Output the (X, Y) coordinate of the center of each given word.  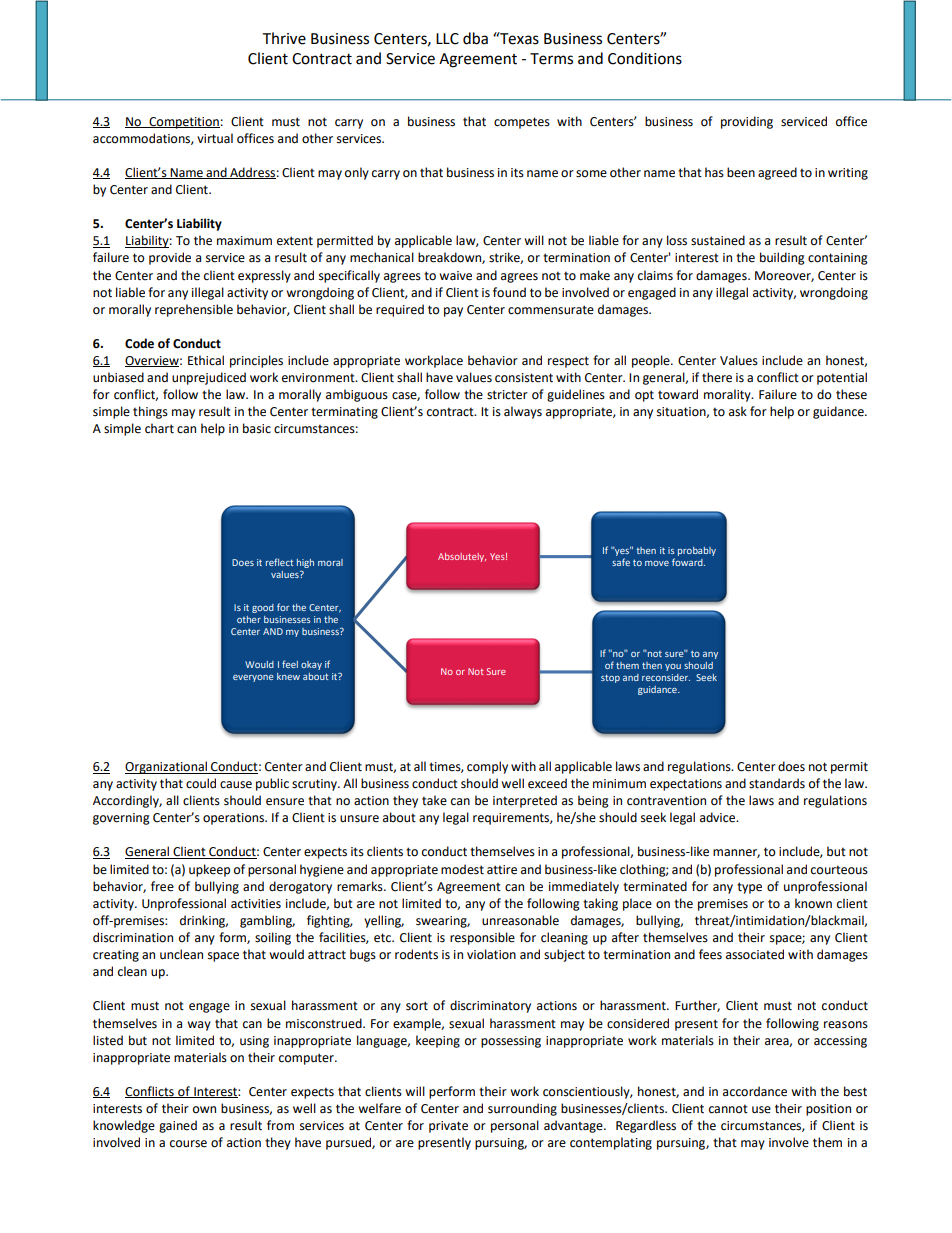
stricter (507, 395)
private (448, 1127)
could (201, 783)
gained (178, 1126)
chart (159, 428)
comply (487, 767)
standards (777, 783)
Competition (183, 123)
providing (747, 122)
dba (475, 38)
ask (738, 411)
